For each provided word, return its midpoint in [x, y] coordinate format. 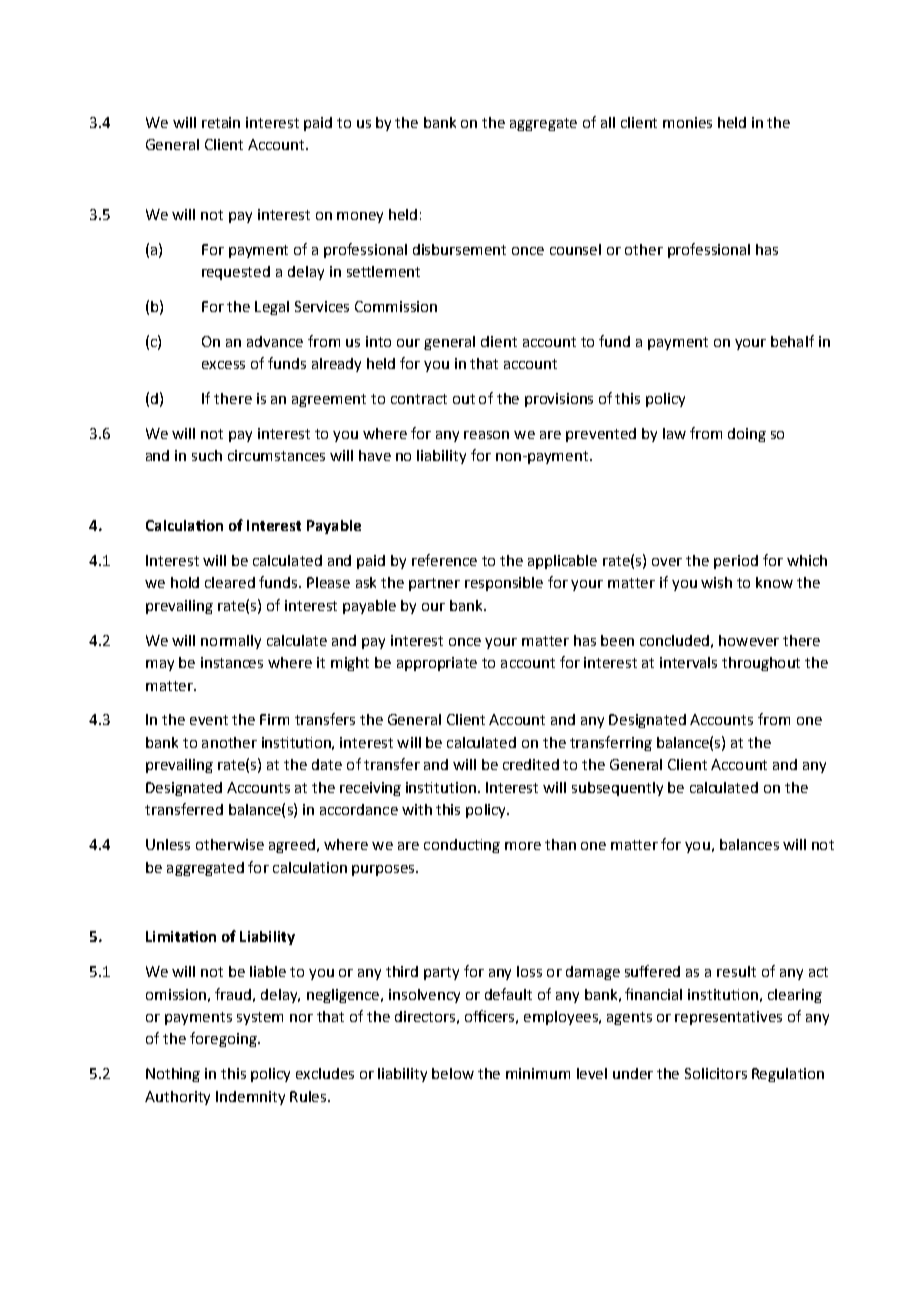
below [453, 1073]
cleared [230, 582]
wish [716, 582]
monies [687, 122]
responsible [504, 584]
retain [221, 122]
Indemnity [250, 1098]
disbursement [459, 249]
